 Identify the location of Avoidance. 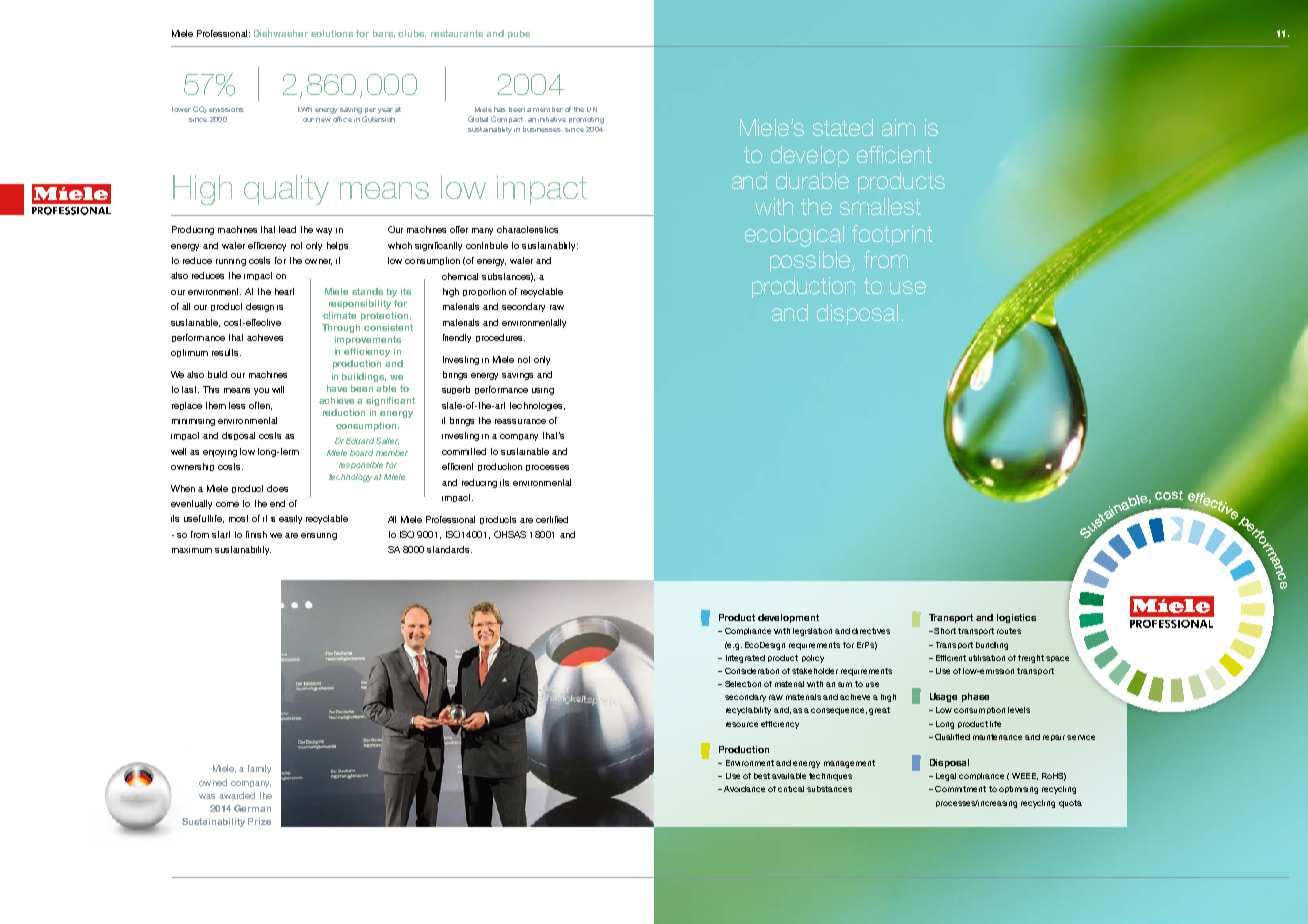
(744, 789).
